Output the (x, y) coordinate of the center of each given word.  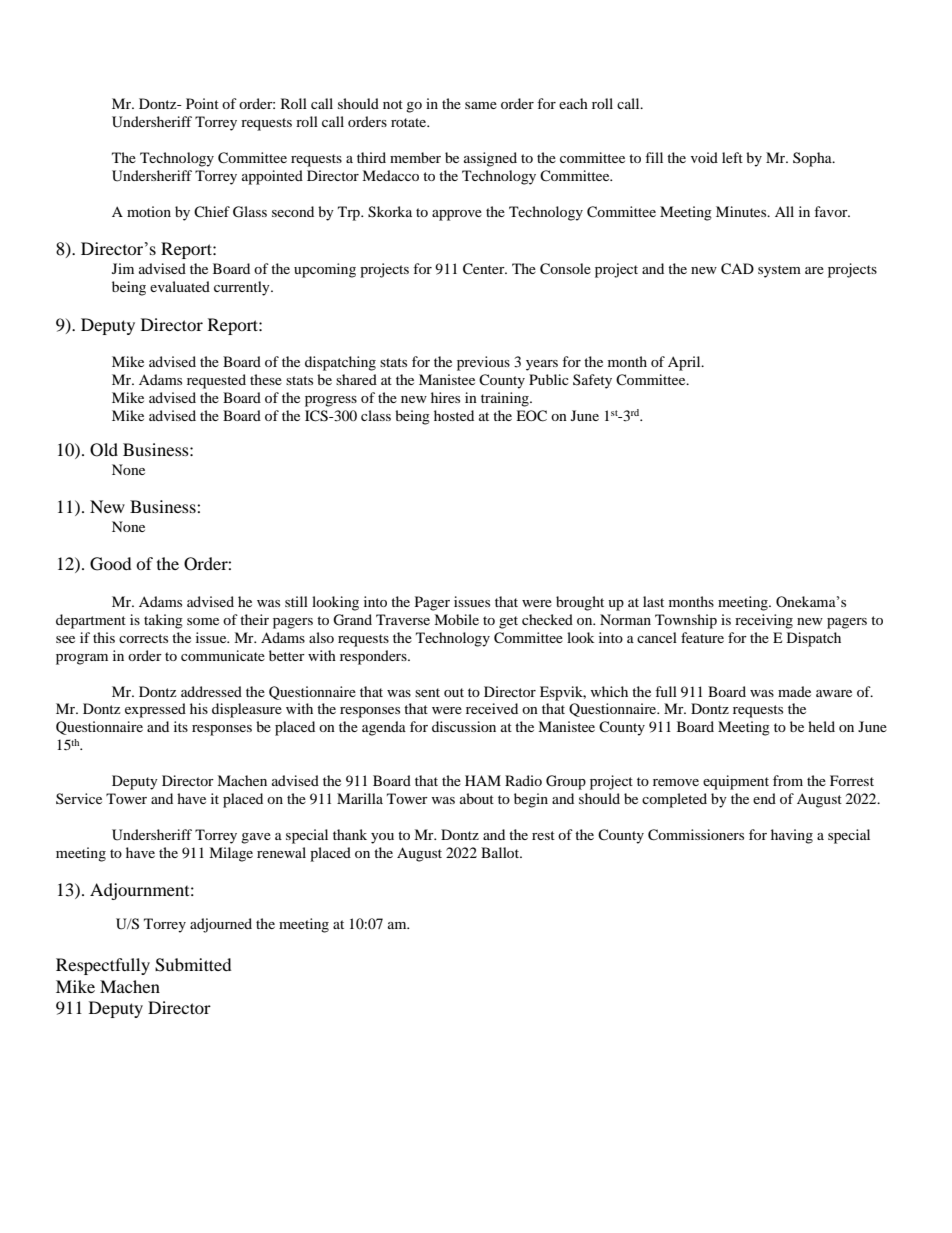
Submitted (193, 965)
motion (149, 211)
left (732, 157)
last (653, 601)
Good (111, 564)
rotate (410, 122)
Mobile (456, 619)
